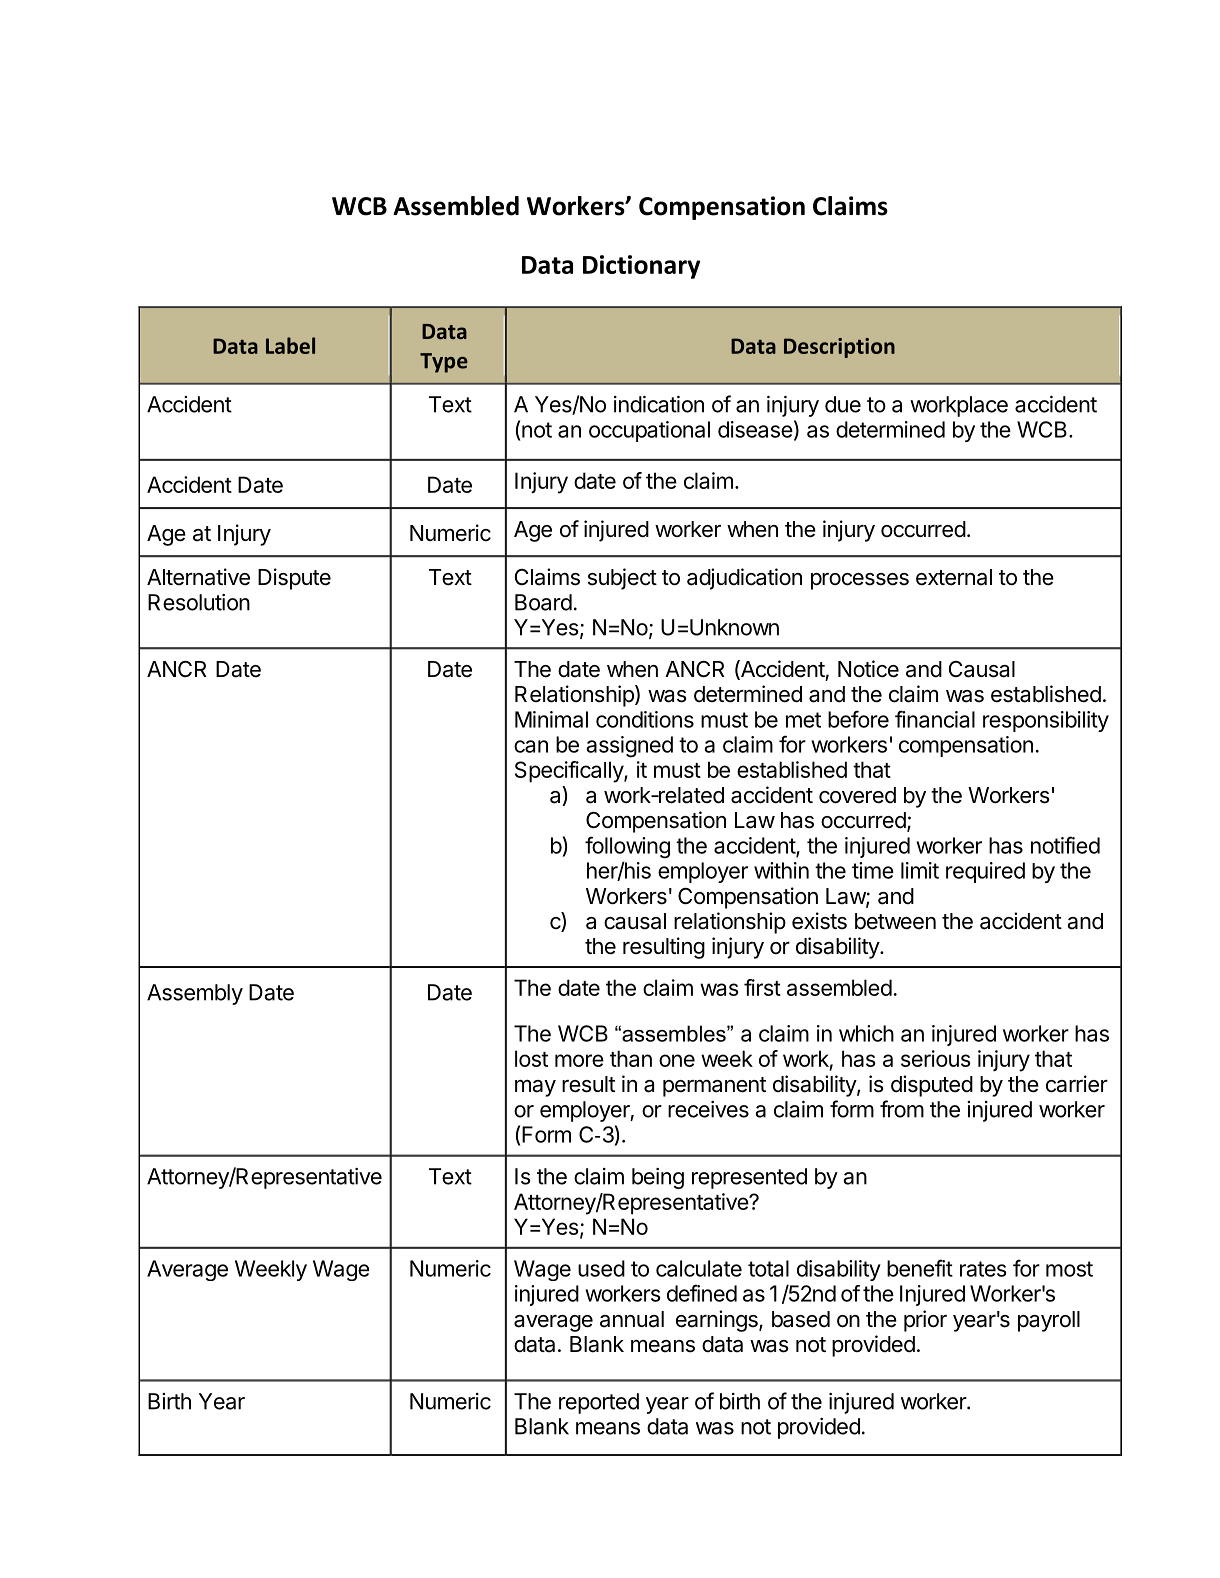  Describe the element at coordinates (290, 345) in the screenshot. I see `Label` at that location.
